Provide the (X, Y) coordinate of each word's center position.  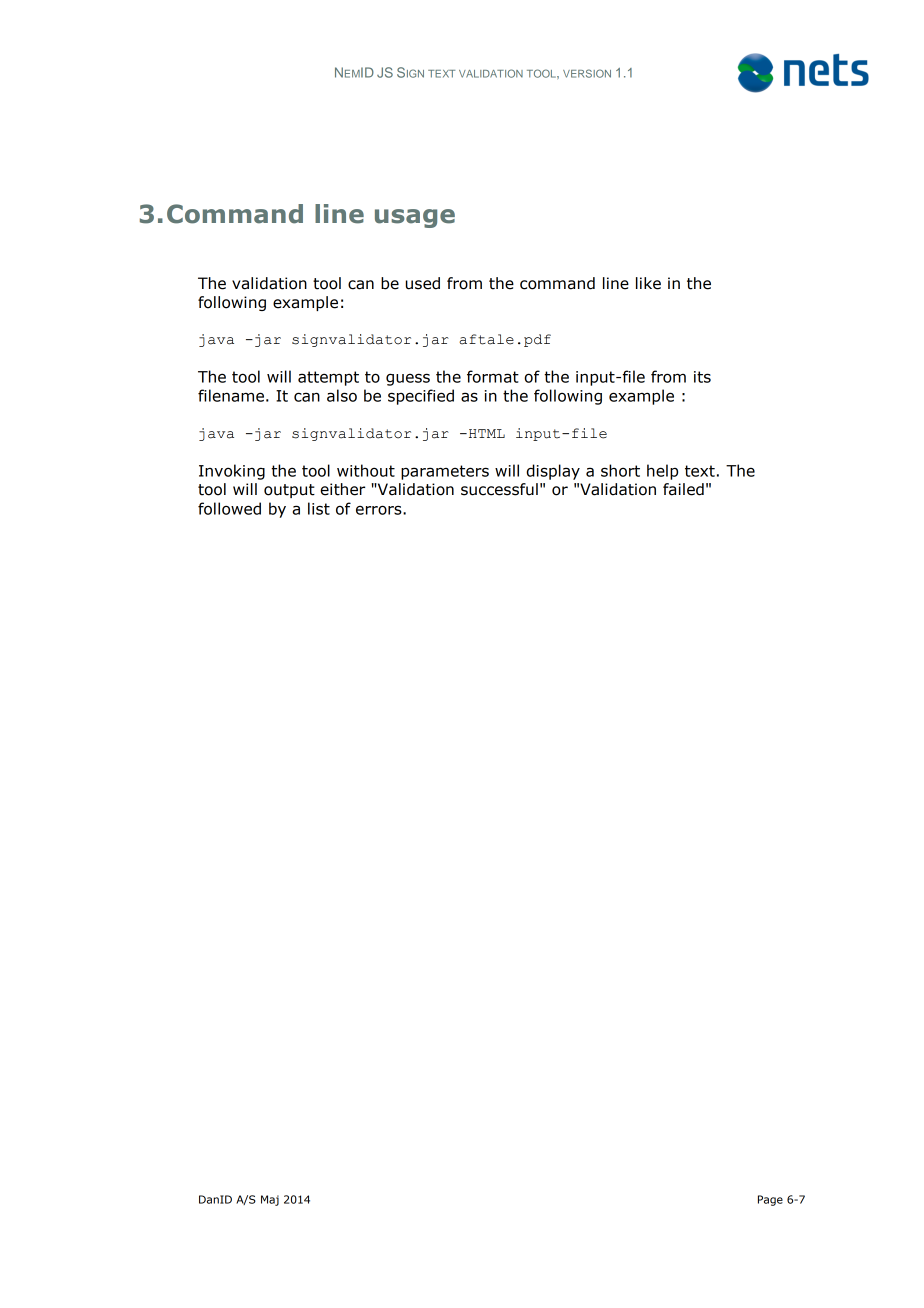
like (648, 283)
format (493, 376)
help (662, 472)
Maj (270, 1200)
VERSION (587, 73)
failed (683, 489)
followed (229, 508)
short (620, 470)
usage (415, 218)
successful (499, 489)
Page (770, 1200)
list (319, 508)
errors (380, 510)
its (702, 377)
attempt (328, 378)
